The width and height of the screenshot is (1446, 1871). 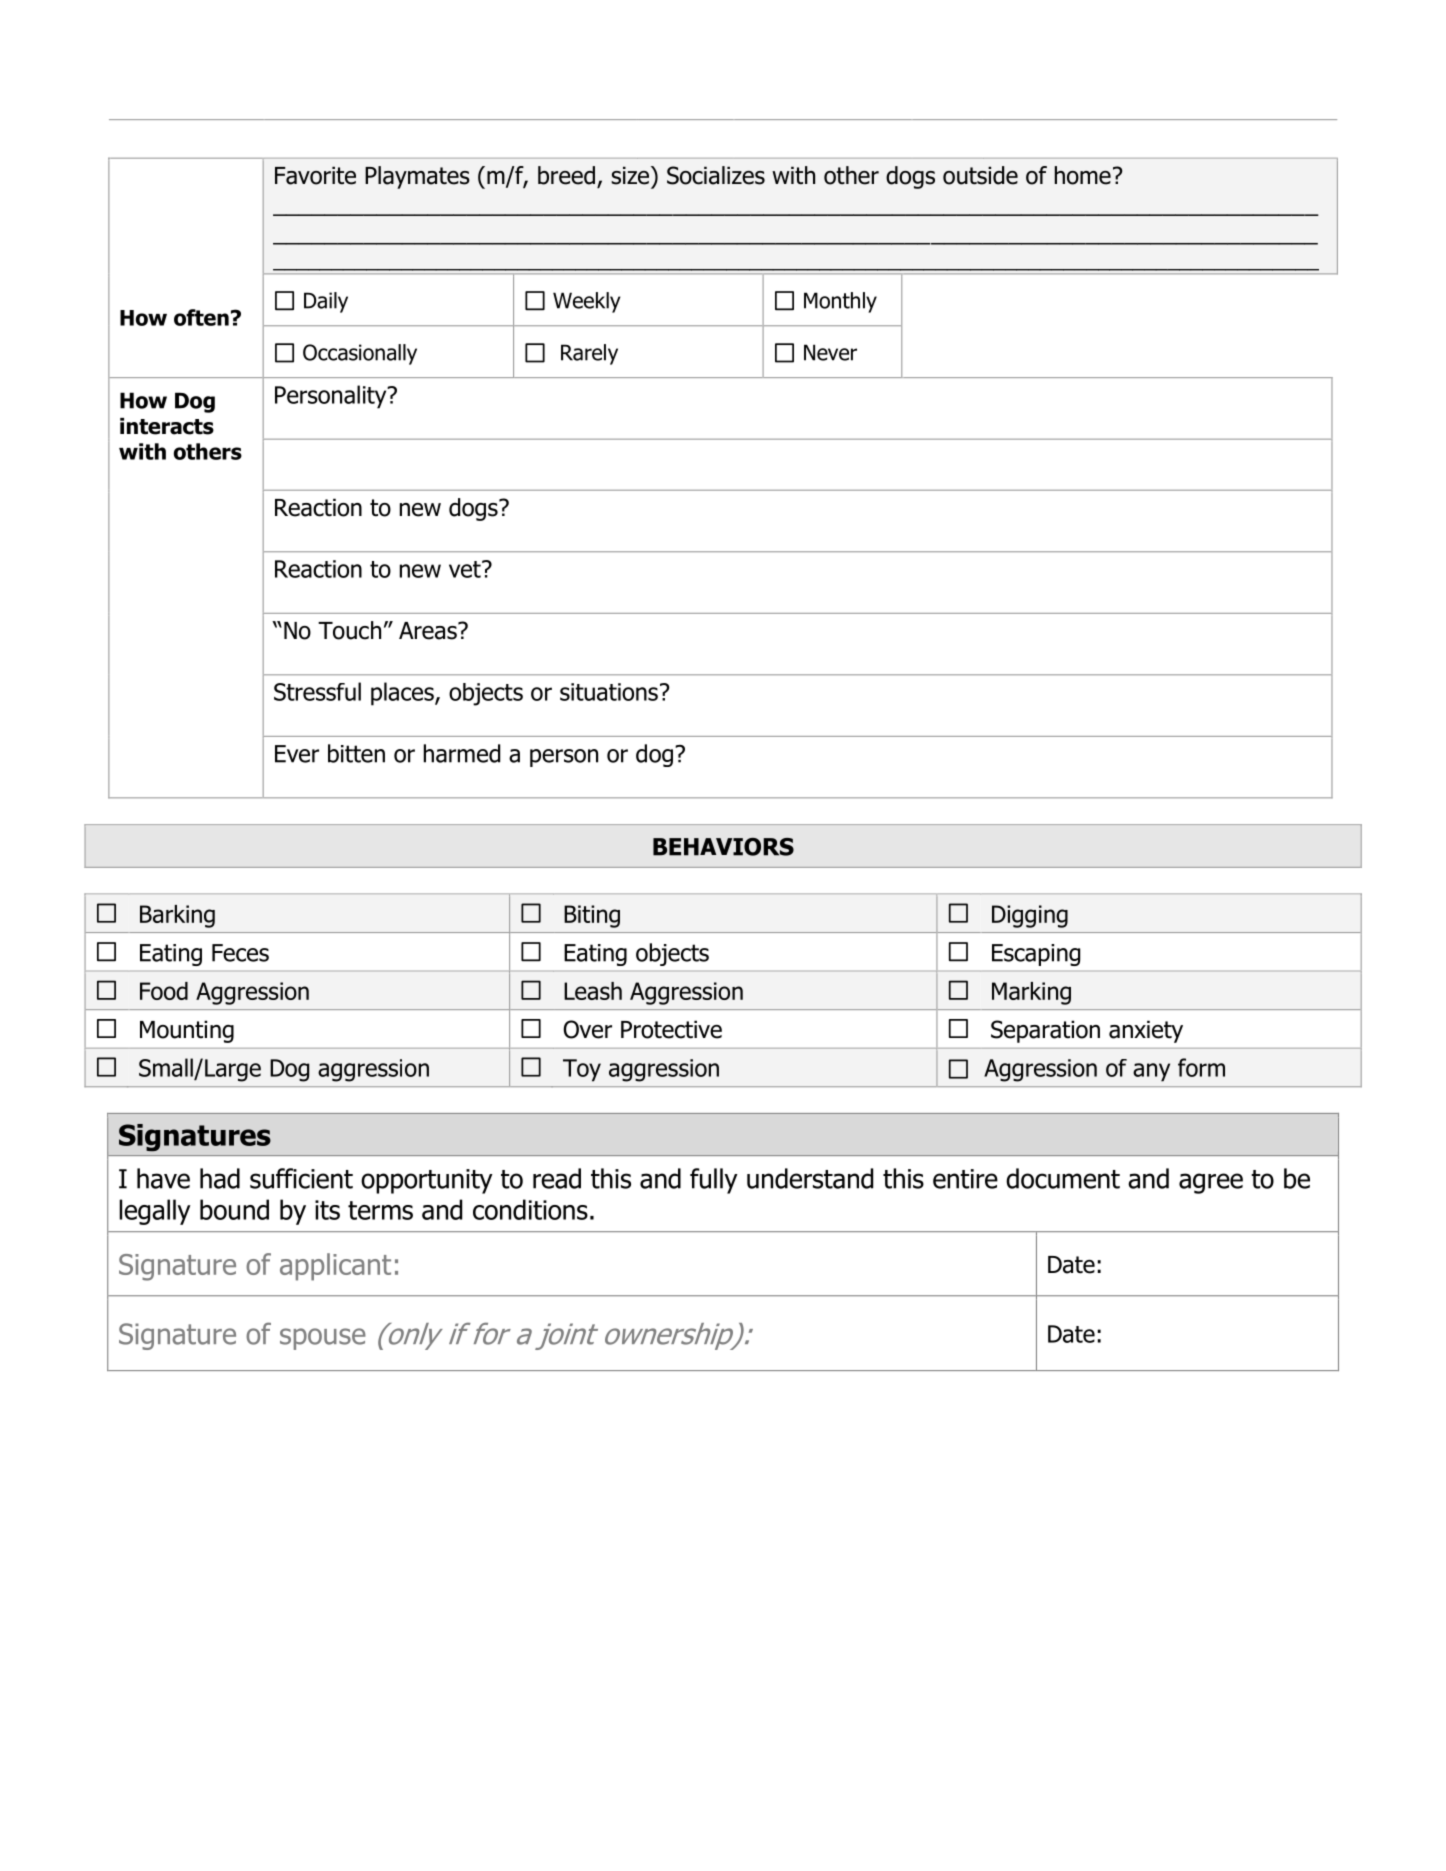 What do you see at coordinates (466, 569) in the screenshot?
I see `vet` at bounding box center [466, 569].
